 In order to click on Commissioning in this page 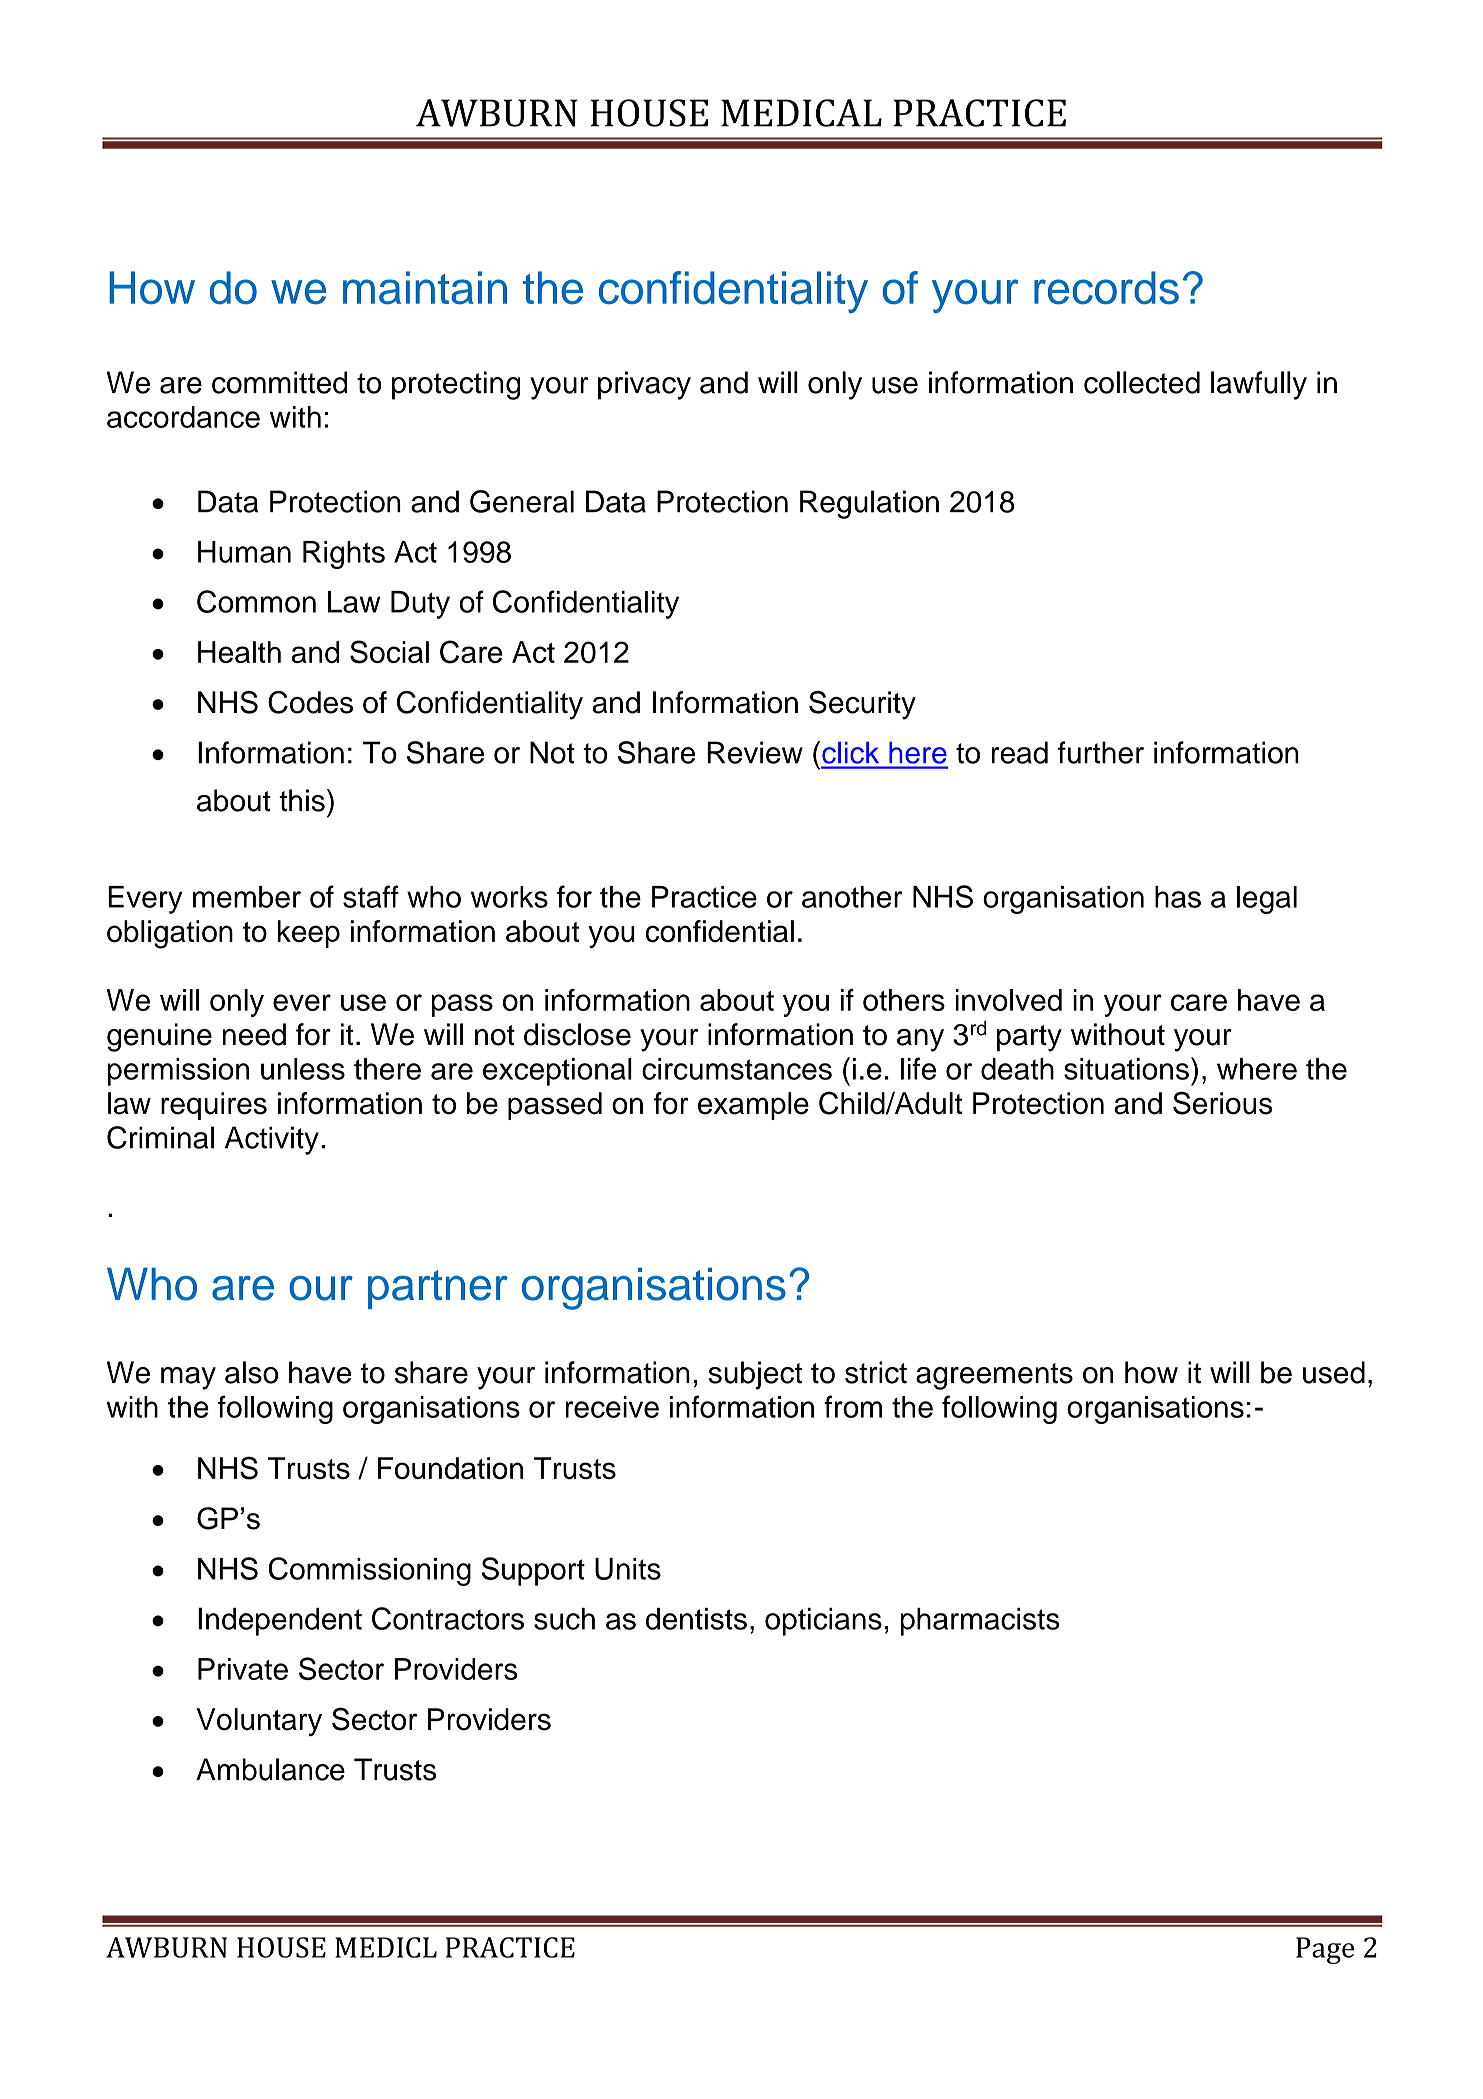, I will do `click(369, 1571)`.
